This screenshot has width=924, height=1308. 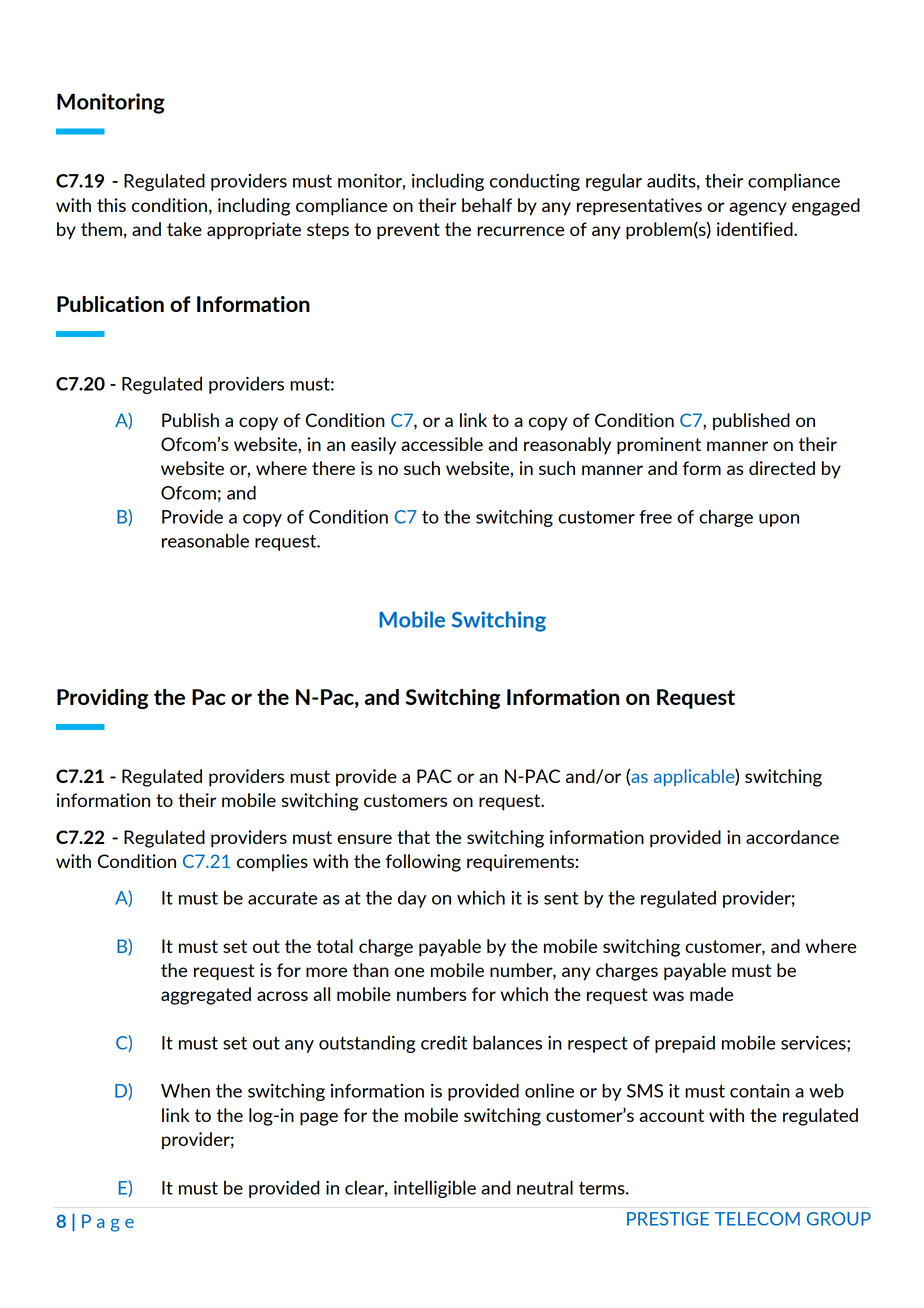 I want to click on take, so click(x=184, y=229).
